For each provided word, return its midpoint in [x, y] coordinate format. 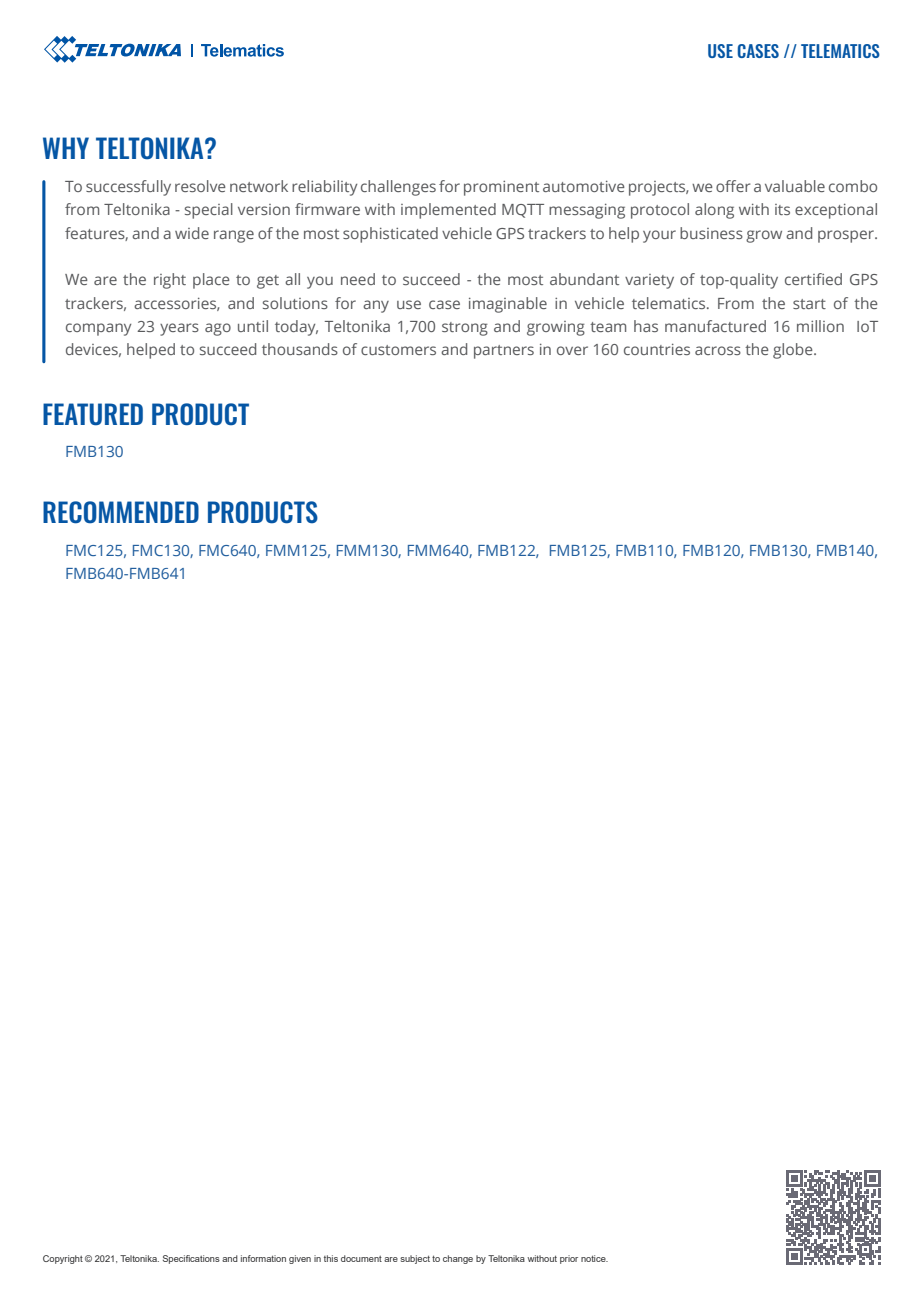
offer [733, 186]
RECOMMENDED [121, 512]
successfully [128, 188]
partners [504, 352]
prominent [501, 188]
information [263, 1258]
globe [794, 351]
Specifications [191, 1259]
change [458, 1259]
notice [594, 1258]
